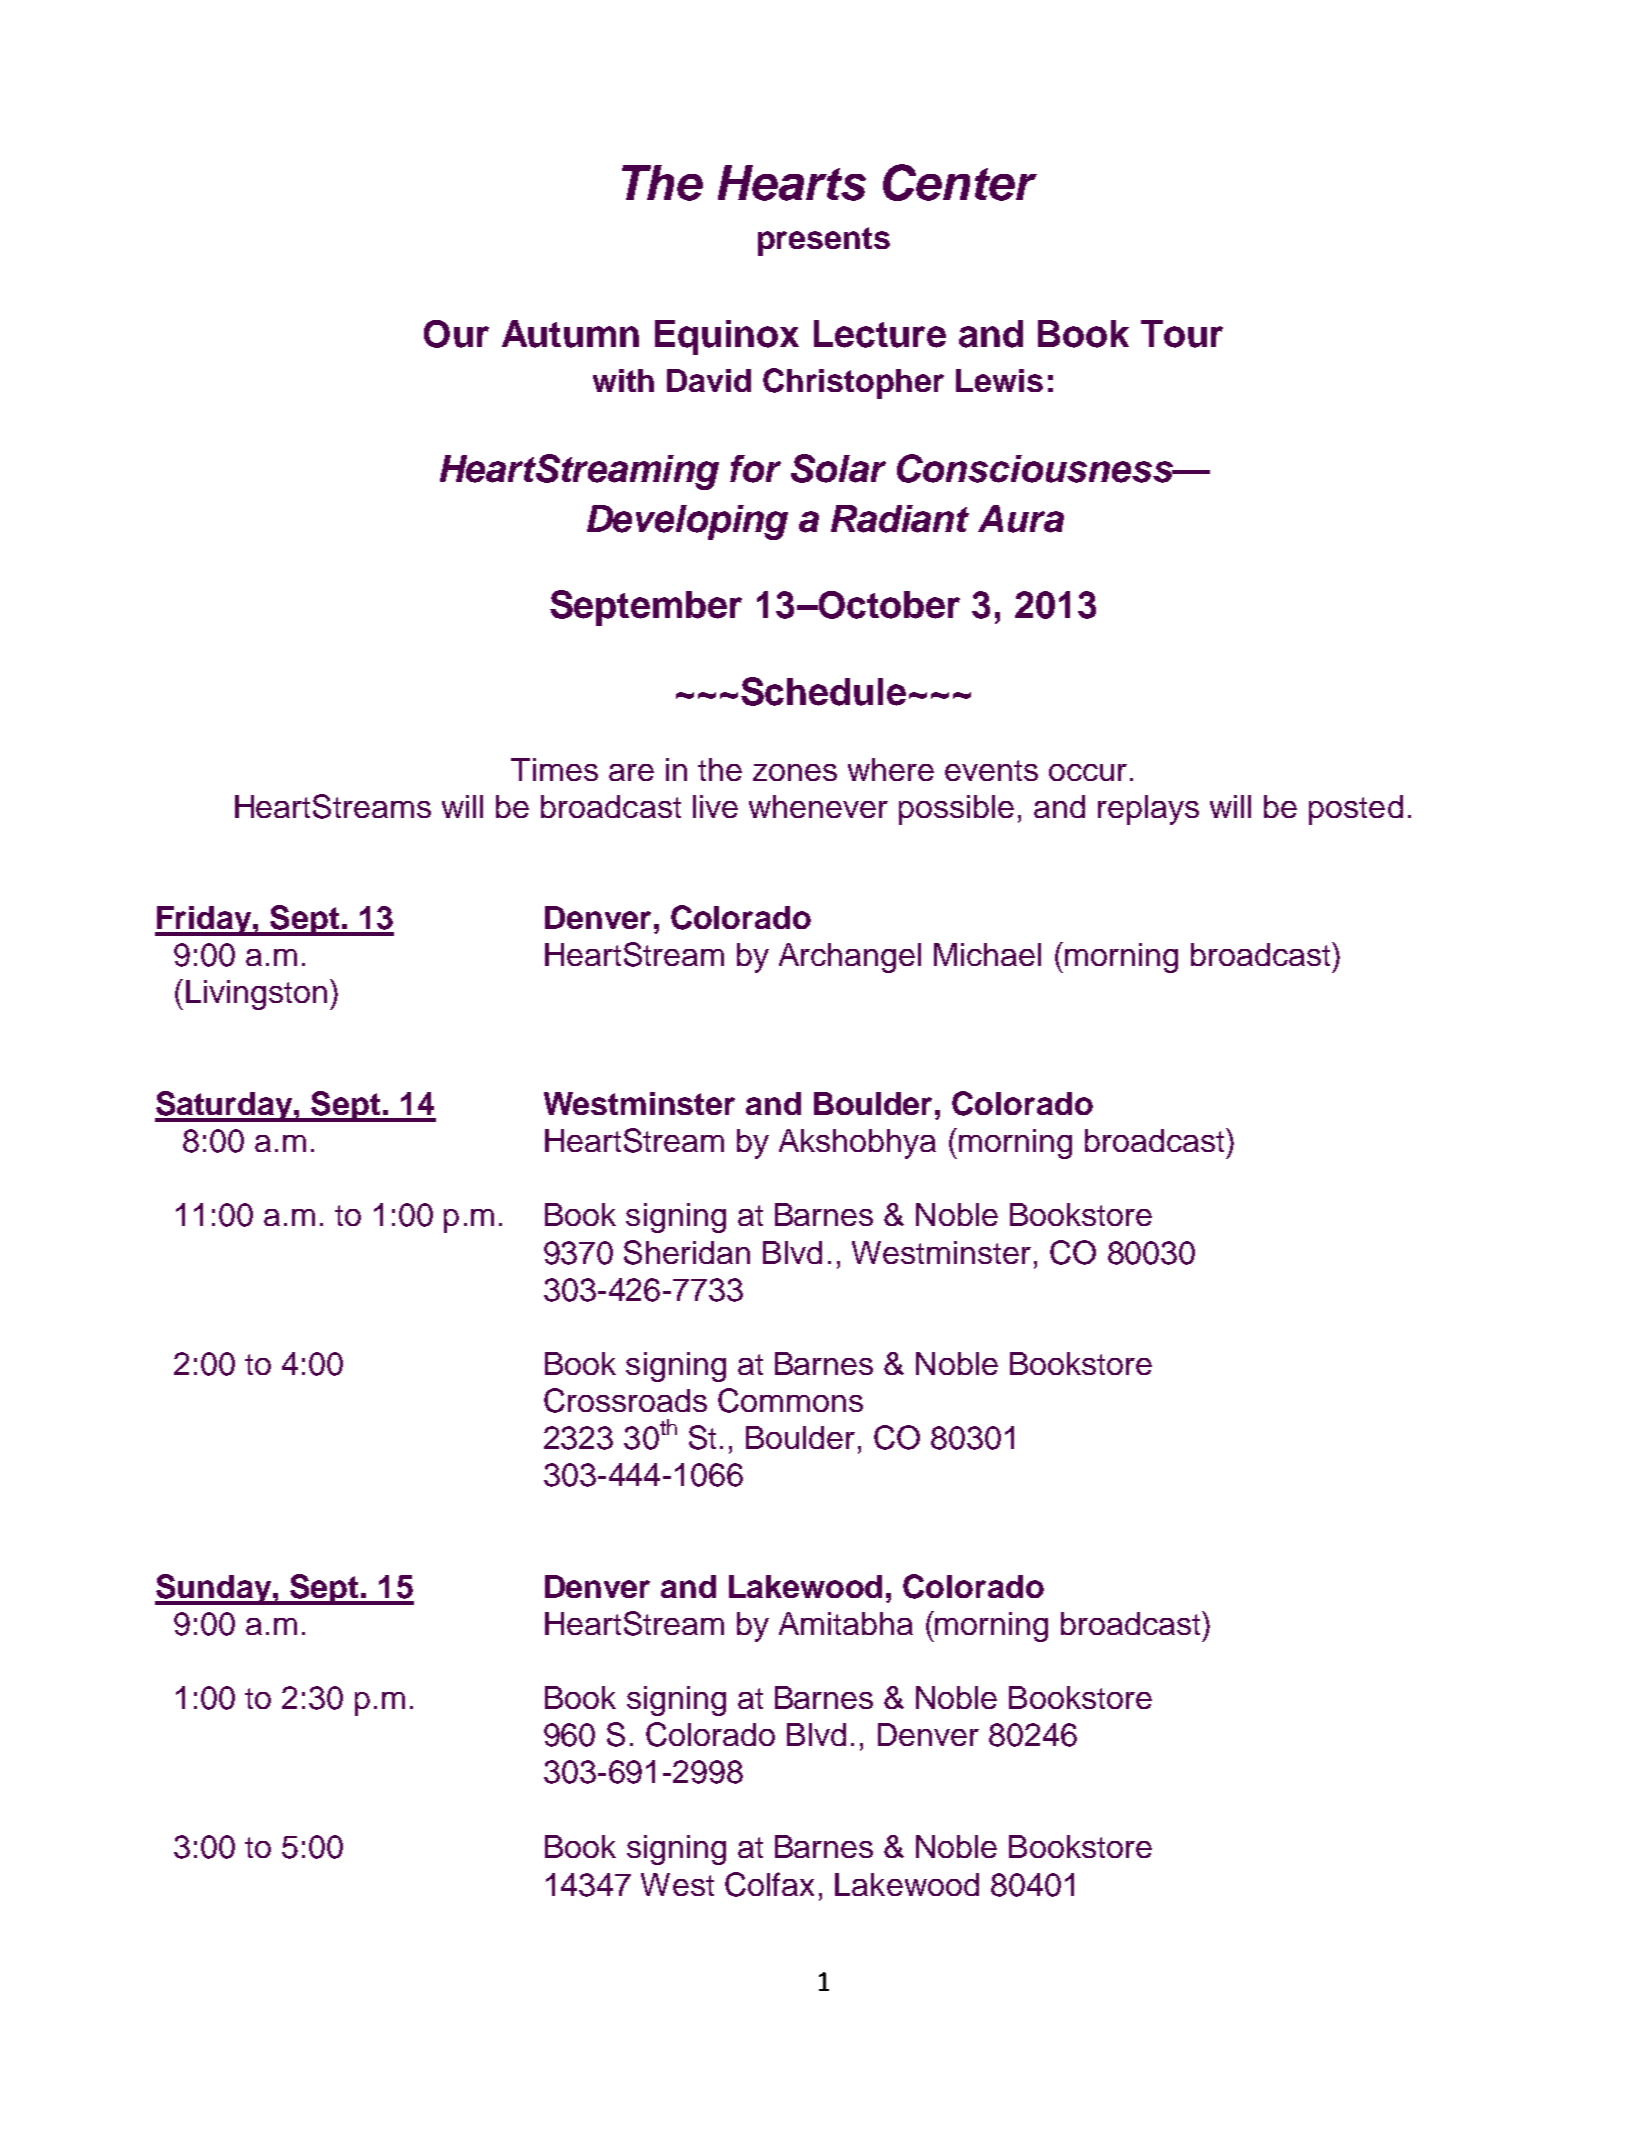 The image size is (1647, 2132). Describe the element at coordinates (625, 1400) in the document. I see `Crossroads` at that location.
